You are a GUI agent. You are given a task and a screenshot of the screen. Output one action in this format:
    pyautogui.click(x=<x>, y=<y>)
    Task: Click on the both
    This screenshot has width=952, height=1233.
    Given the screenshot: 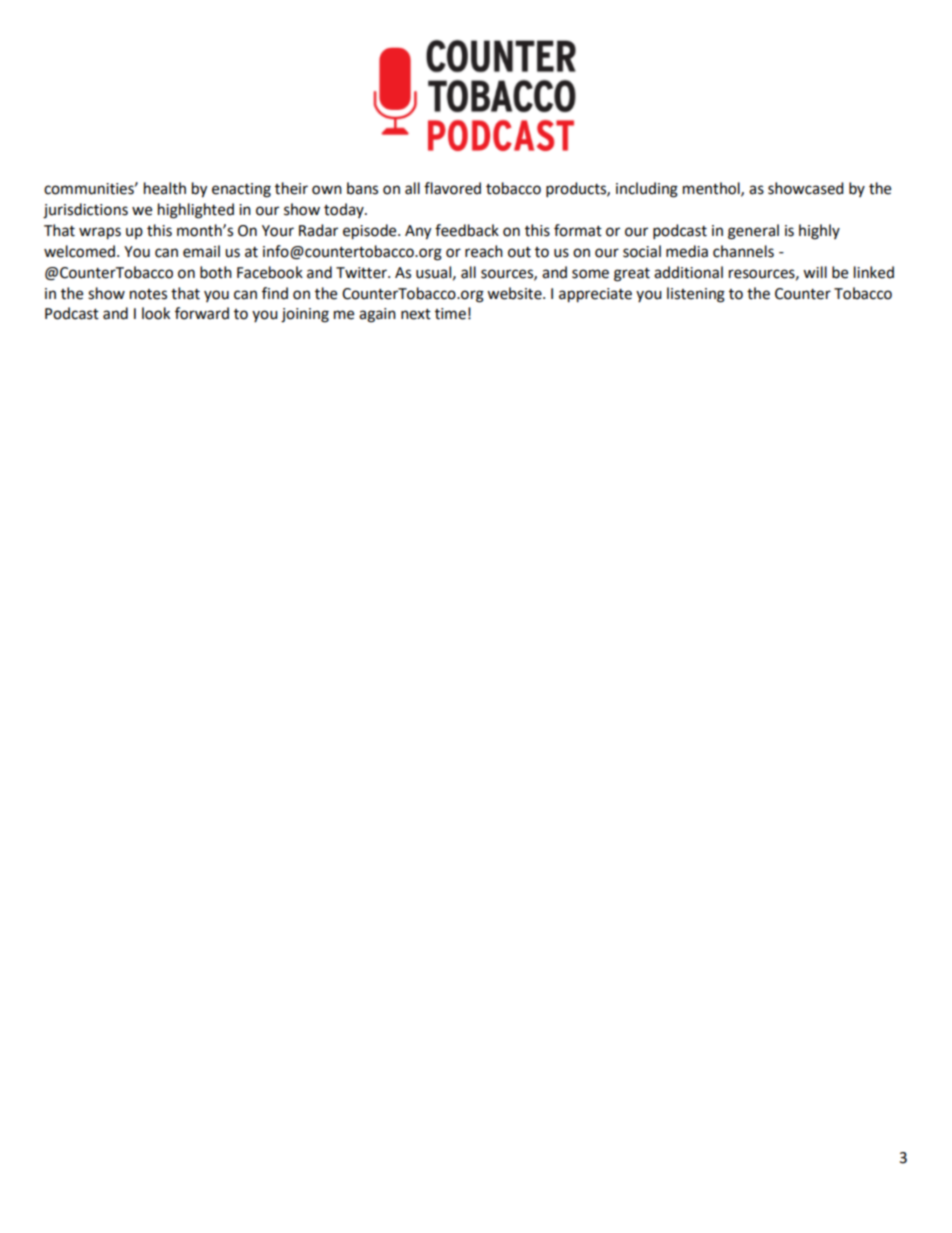 What is the action you would take?
    pyautogui.click(x=216, y=272)
